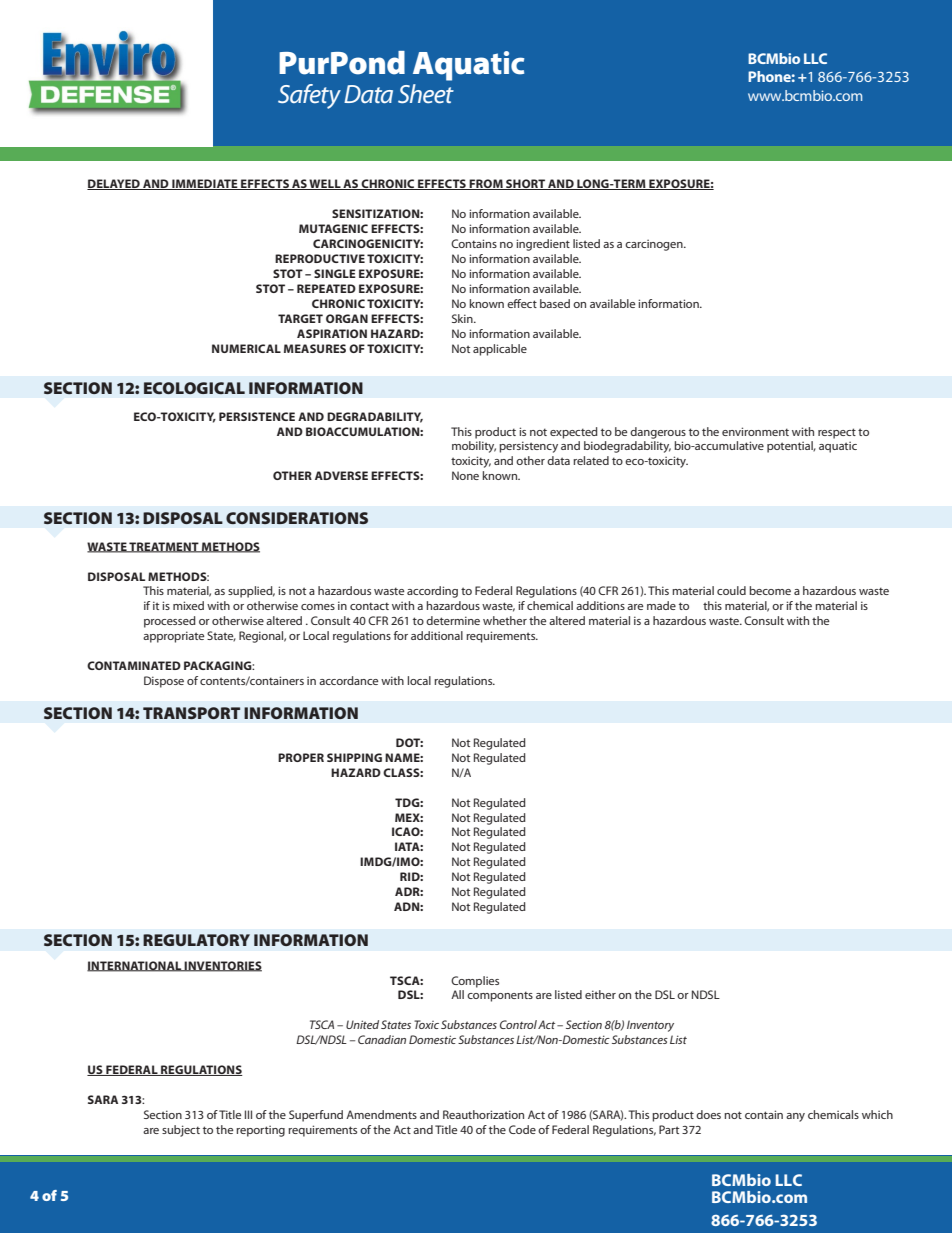 The image size is (952, 1233). What do you see at coordinates (426, 93) in the screenshot?
I see `Sheet` at bounding box center [426, 93].
